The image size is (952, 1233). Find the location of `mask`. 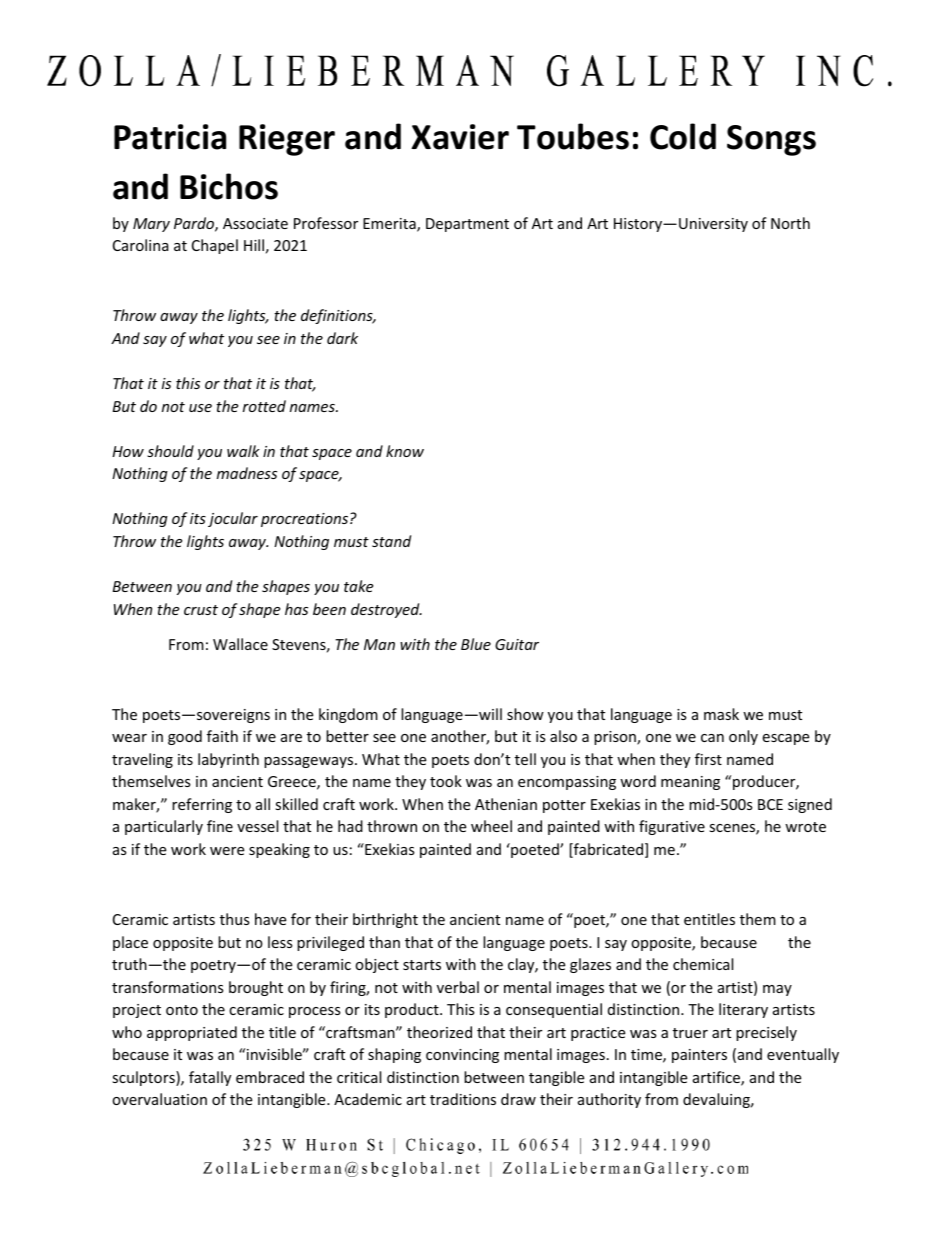

mask is located at coordinates (721, 714).
